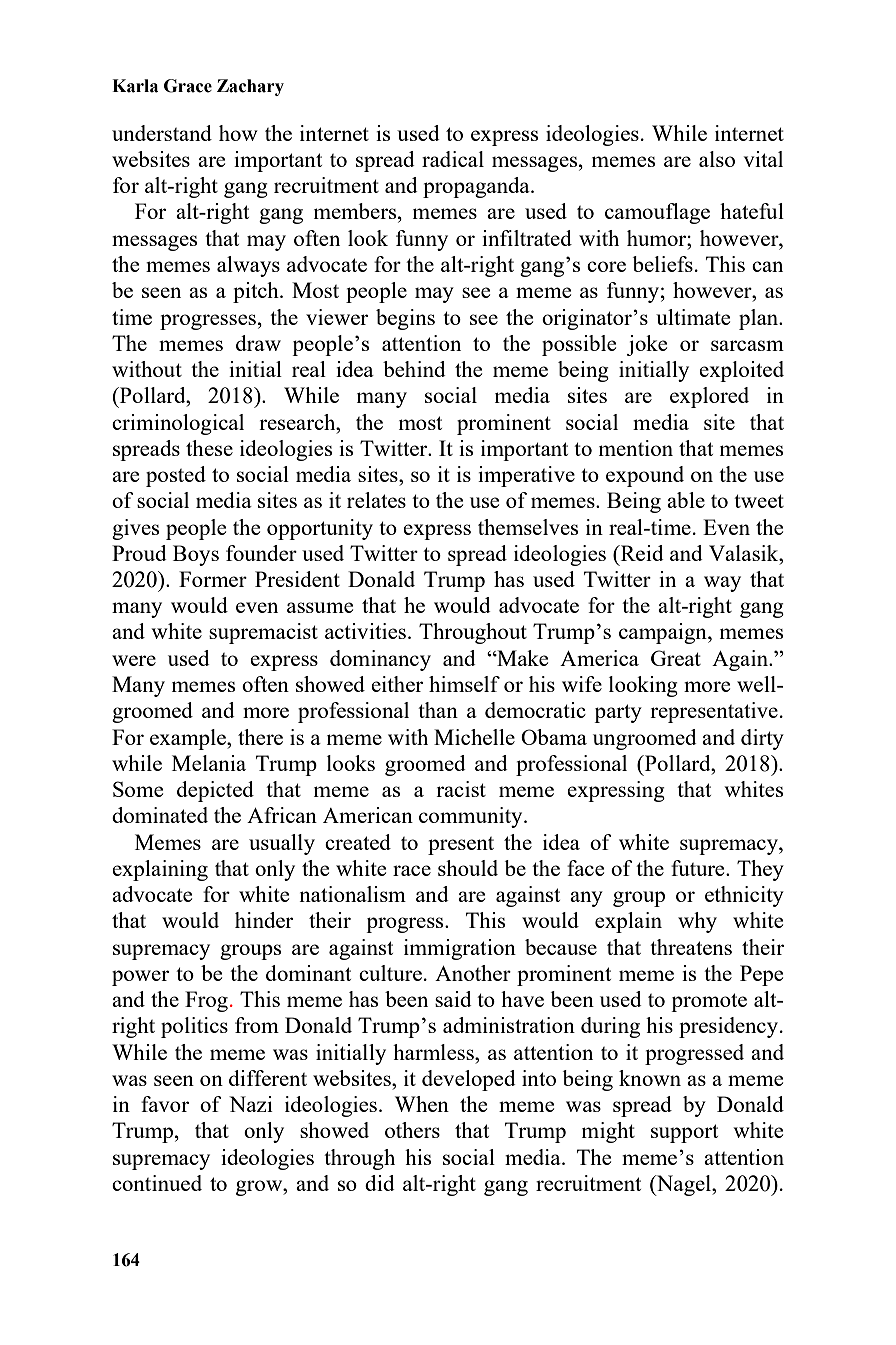 The width and height of the page is (896, 1345). What do you see at coordinates (162, 133) in the page?
I see `understand` at bounding box center [162, 133].
